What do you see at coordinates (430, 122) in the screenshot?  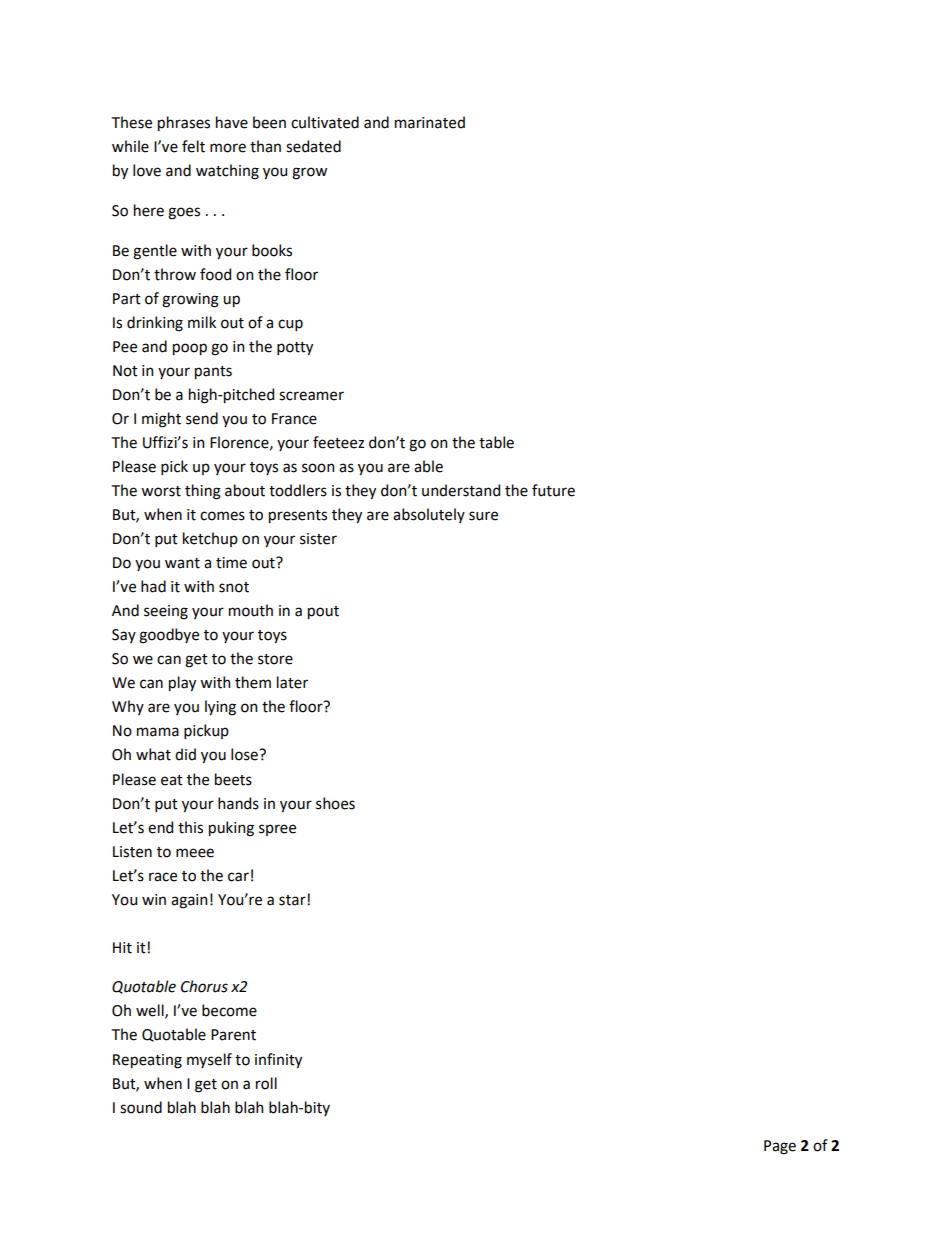 I see `marinated` at bounding box center [430, 122].
